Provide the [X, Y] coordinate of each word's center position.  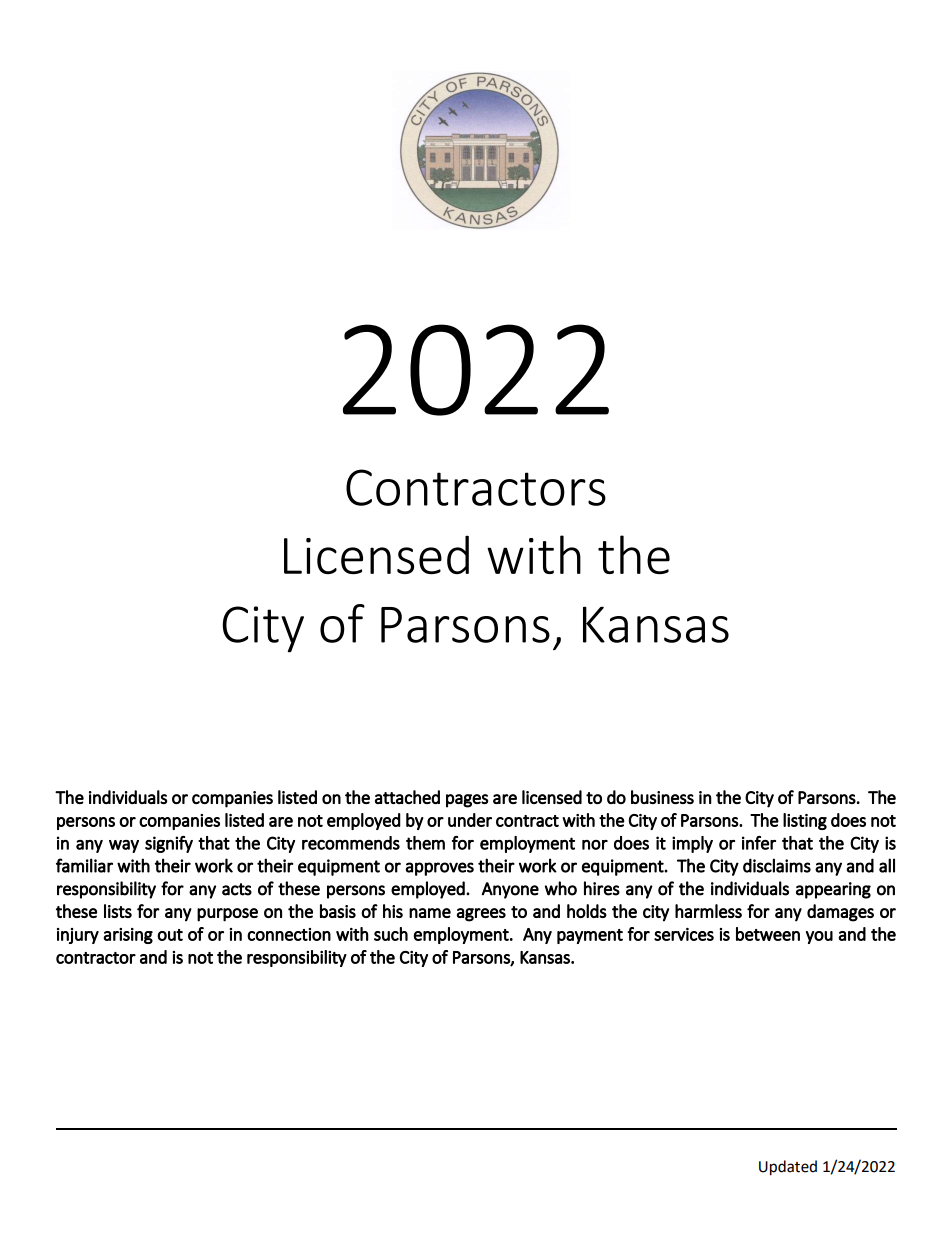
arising [128, 936]
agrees [481, 915]
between [768, 934]
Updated [788, 1168]
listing [805, 821]
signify [169, 844]
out [170, 935]
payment [590, 936]
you [819, 937]
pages [467, 801]
